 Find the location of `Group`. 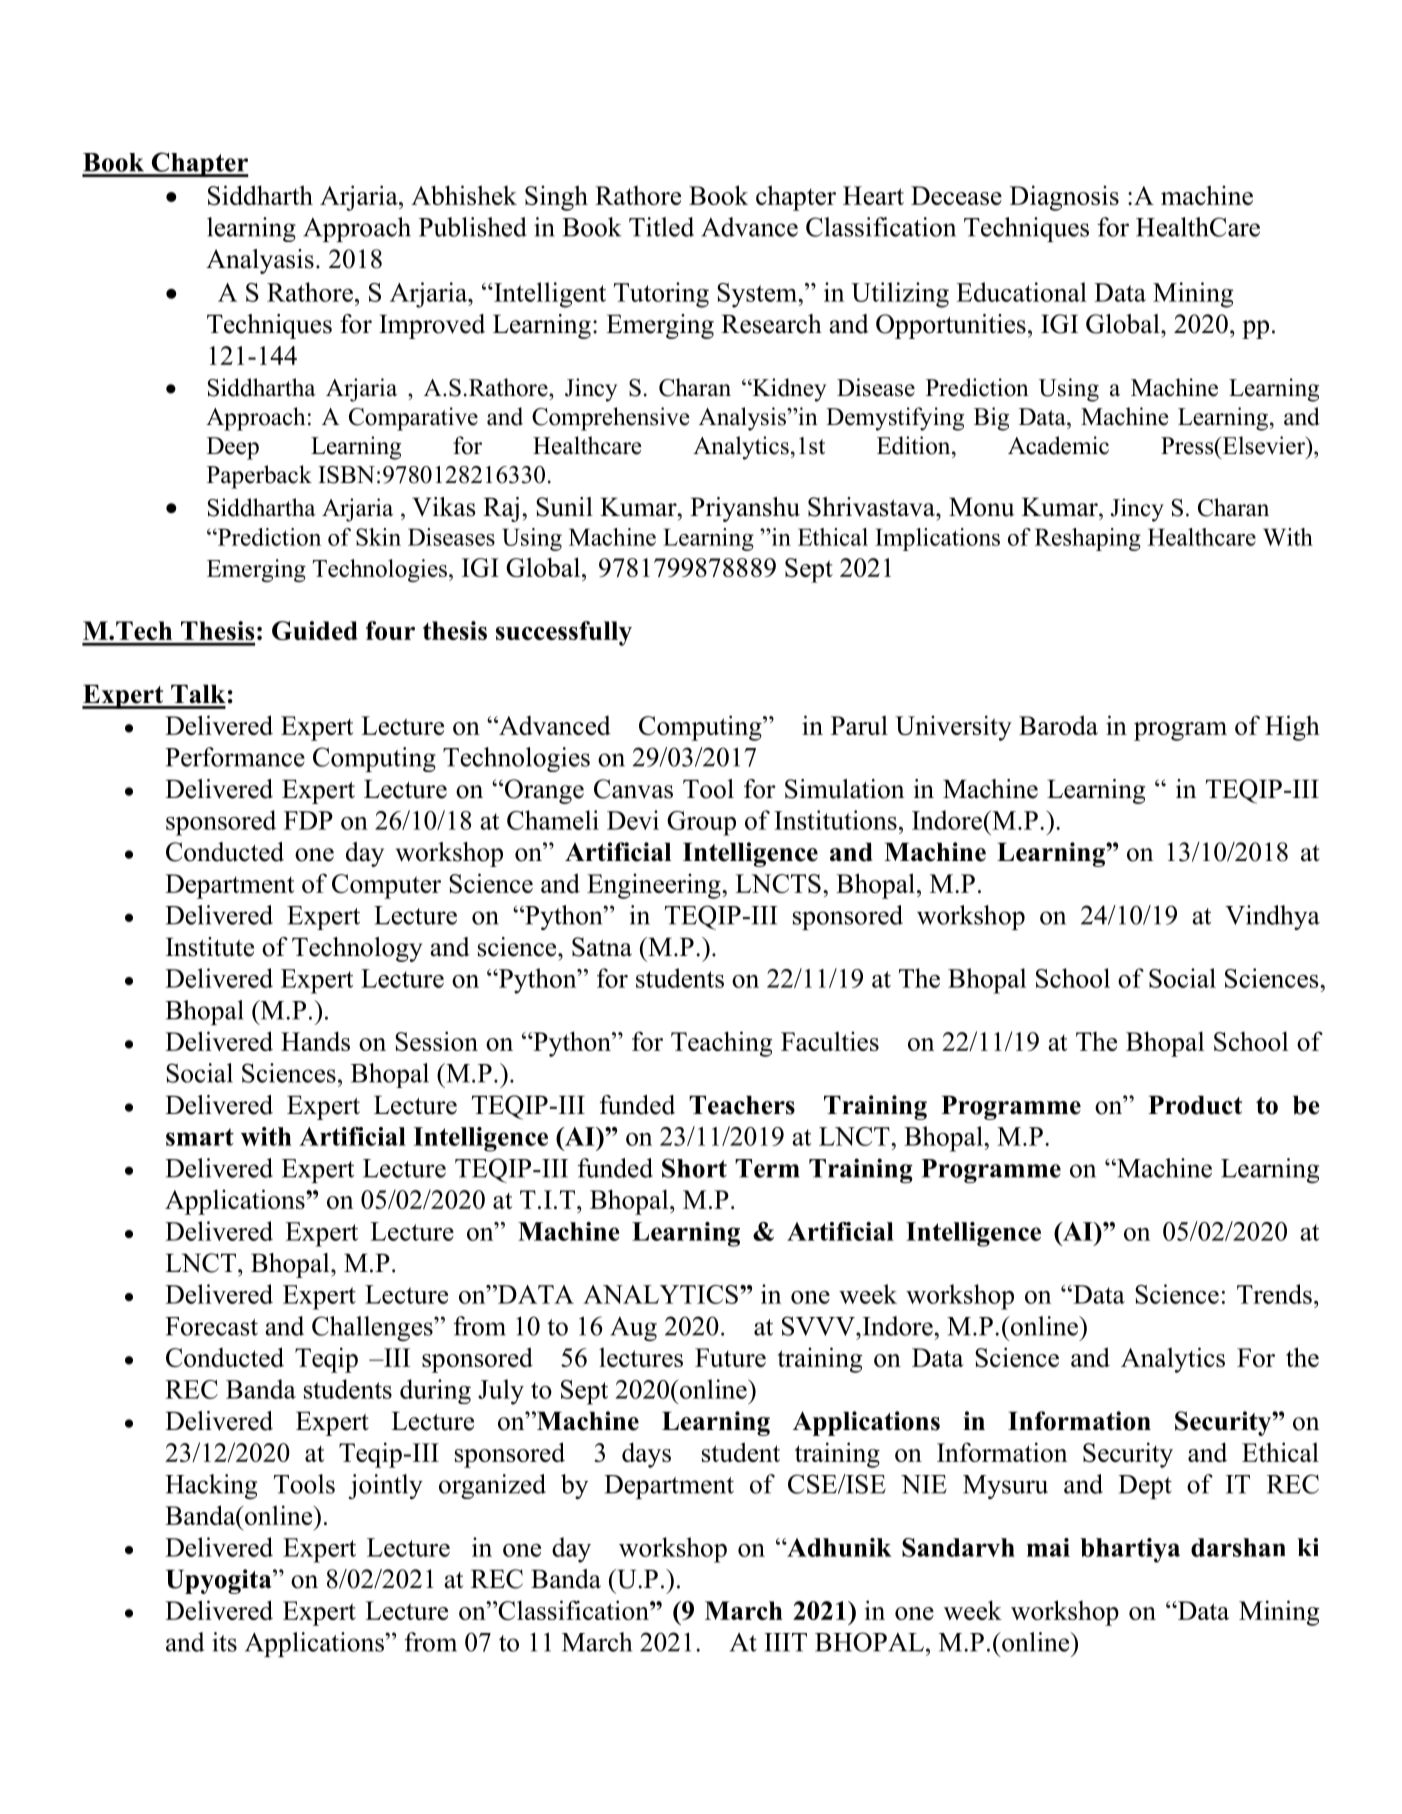

Group is located at coordinates (701, 823).
